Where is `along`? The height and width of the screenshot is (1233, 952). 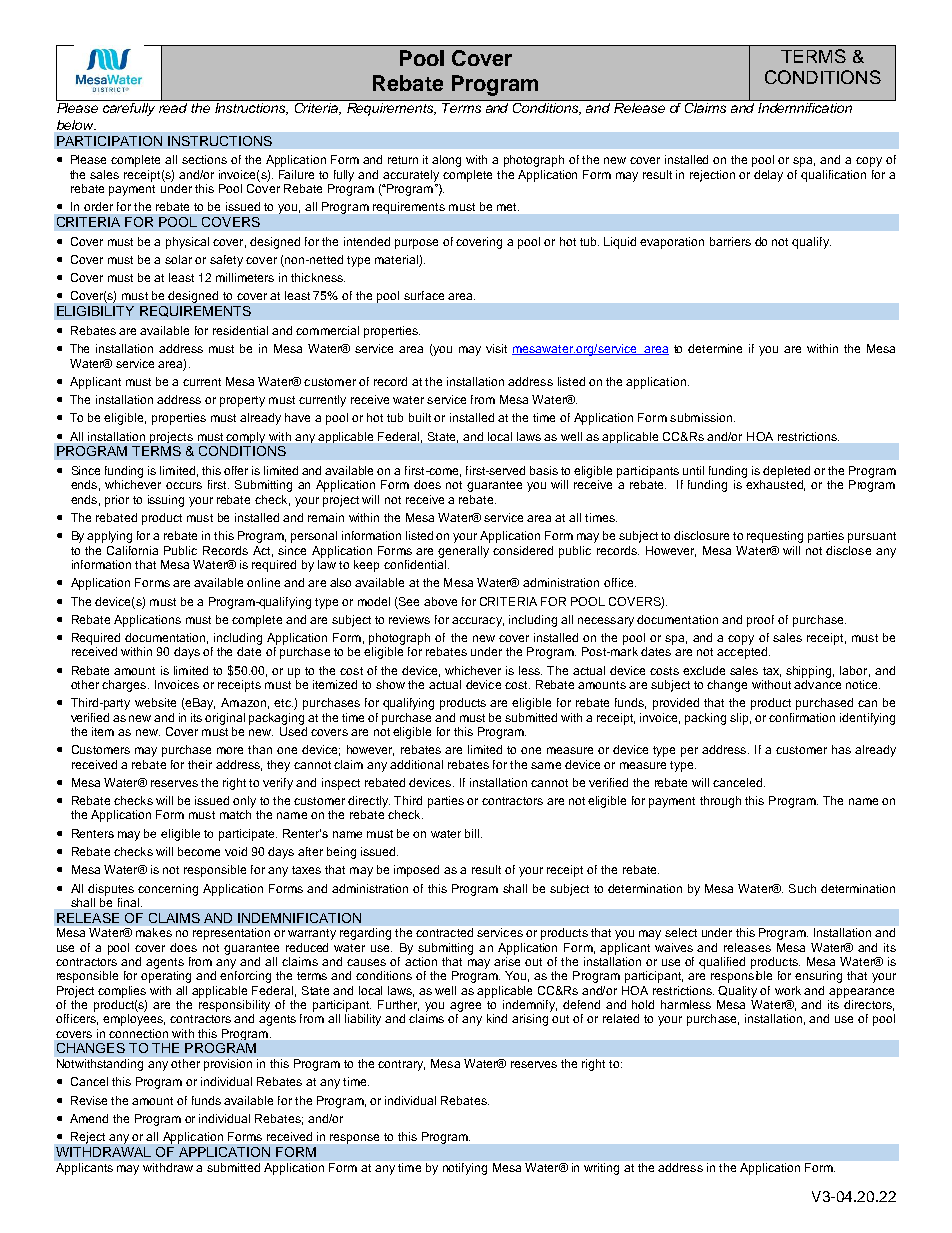 along is located at coordinates (446, 161).
